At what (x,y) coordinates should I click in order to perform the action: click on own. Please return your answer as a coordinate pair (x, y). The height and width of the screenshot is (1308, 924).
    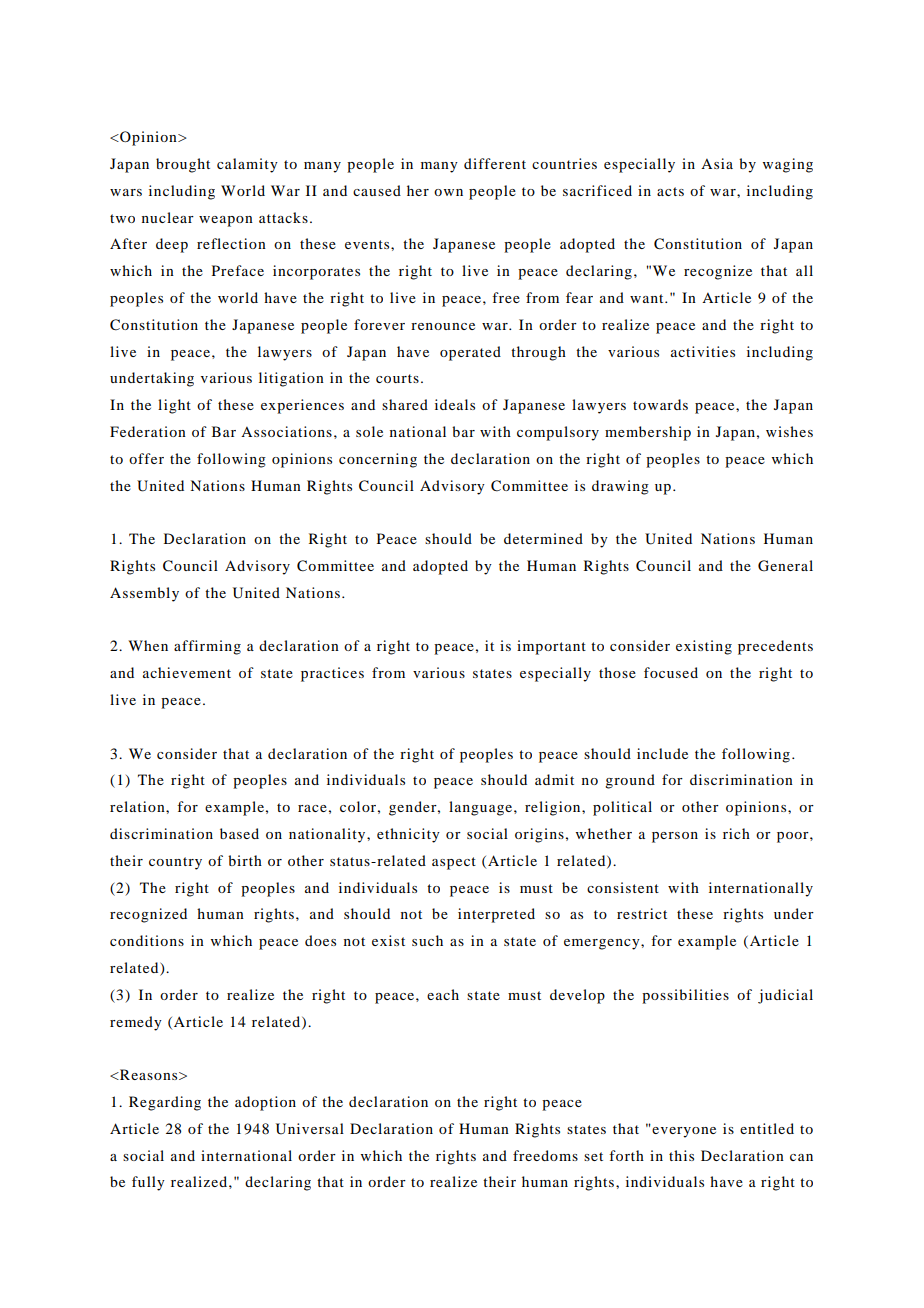
    Looking at the image, I should click on (448, 192).
